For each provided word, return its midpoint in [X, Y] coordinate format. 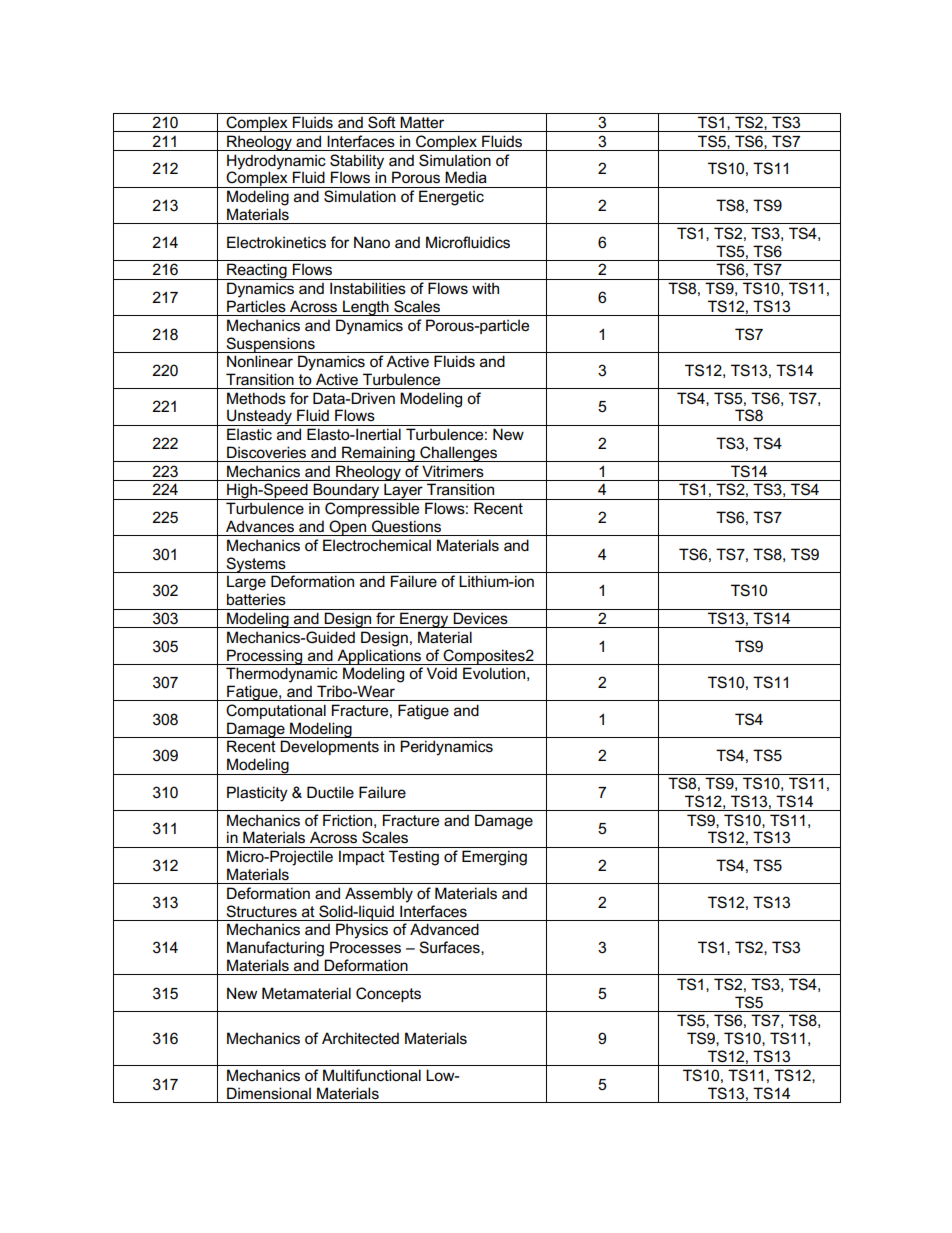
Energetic [451, 198]
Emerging [494, 858]
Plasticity [257, 794]
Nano [372, 242]
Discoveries [266, 452]
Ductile [330, 792]
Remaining [378, 454]
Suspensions [270, 345]
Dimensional [269, 1093]
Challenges [459, 454]
